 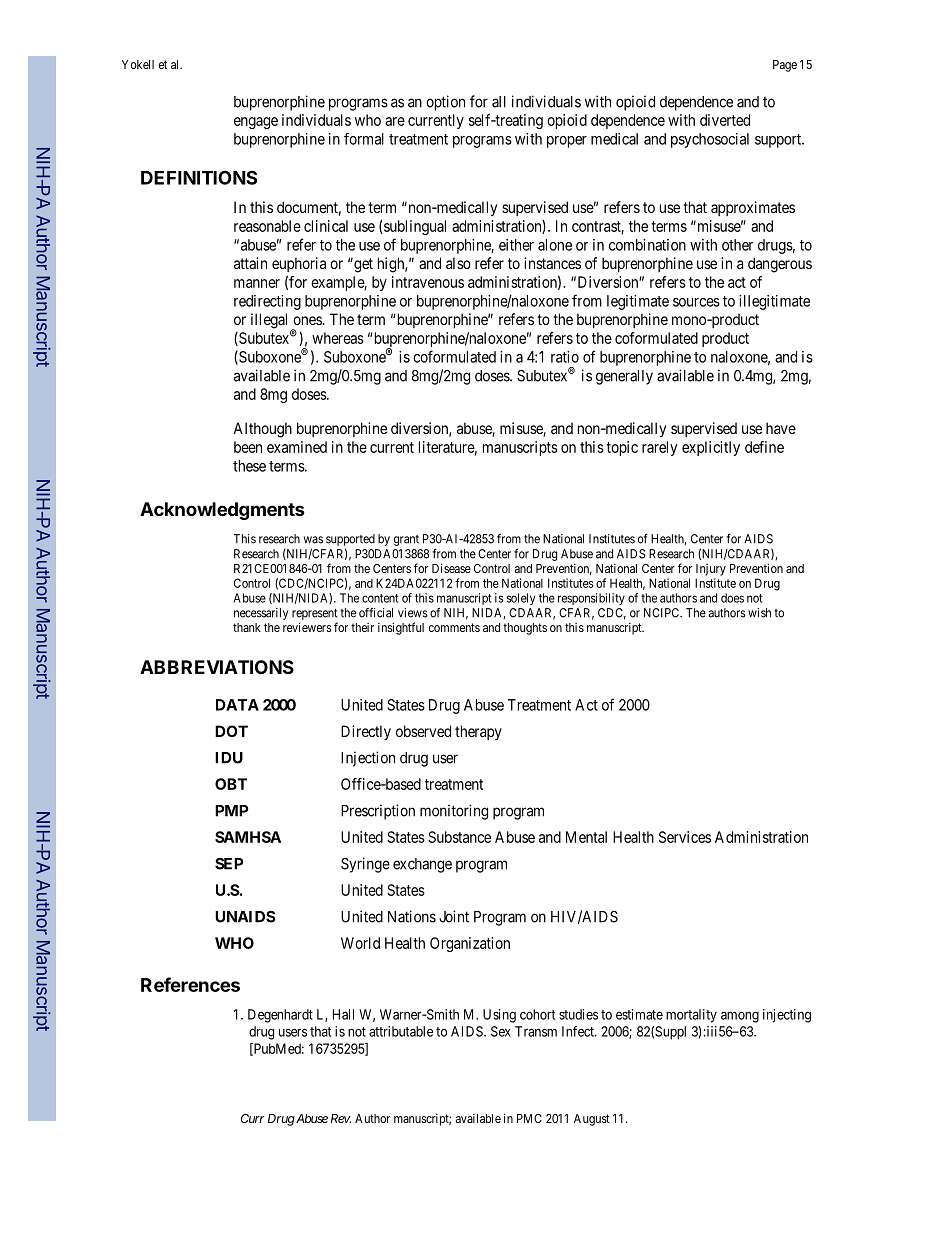 What do you see at coordinates (529, 1118) in the screenshot?
I see `PMC` at bounding box center [529, 1118].
